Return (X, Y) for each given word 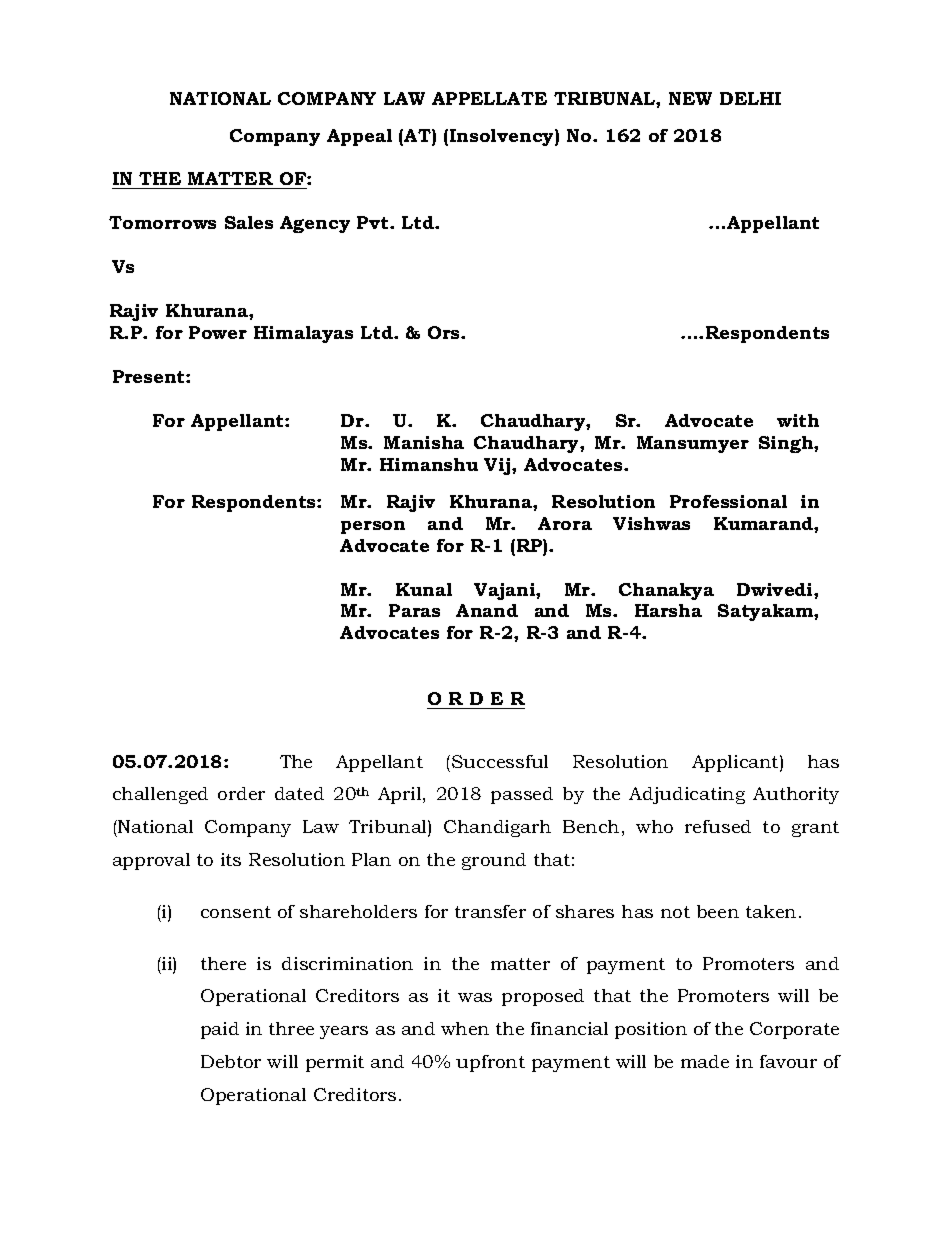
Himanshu (429, 464)
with (798, 420)
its (231, 859)
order (241, 793)
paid (220, 1030)
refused (718, 826)
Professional (728, 501)
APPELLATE (489, 98)
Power (218, 332)
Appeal (359, 137)
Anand (487, 610)
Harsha (668, 610)
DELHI (750, 98)
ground (494, 861)
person (373, 527)
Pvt (374, 222)
